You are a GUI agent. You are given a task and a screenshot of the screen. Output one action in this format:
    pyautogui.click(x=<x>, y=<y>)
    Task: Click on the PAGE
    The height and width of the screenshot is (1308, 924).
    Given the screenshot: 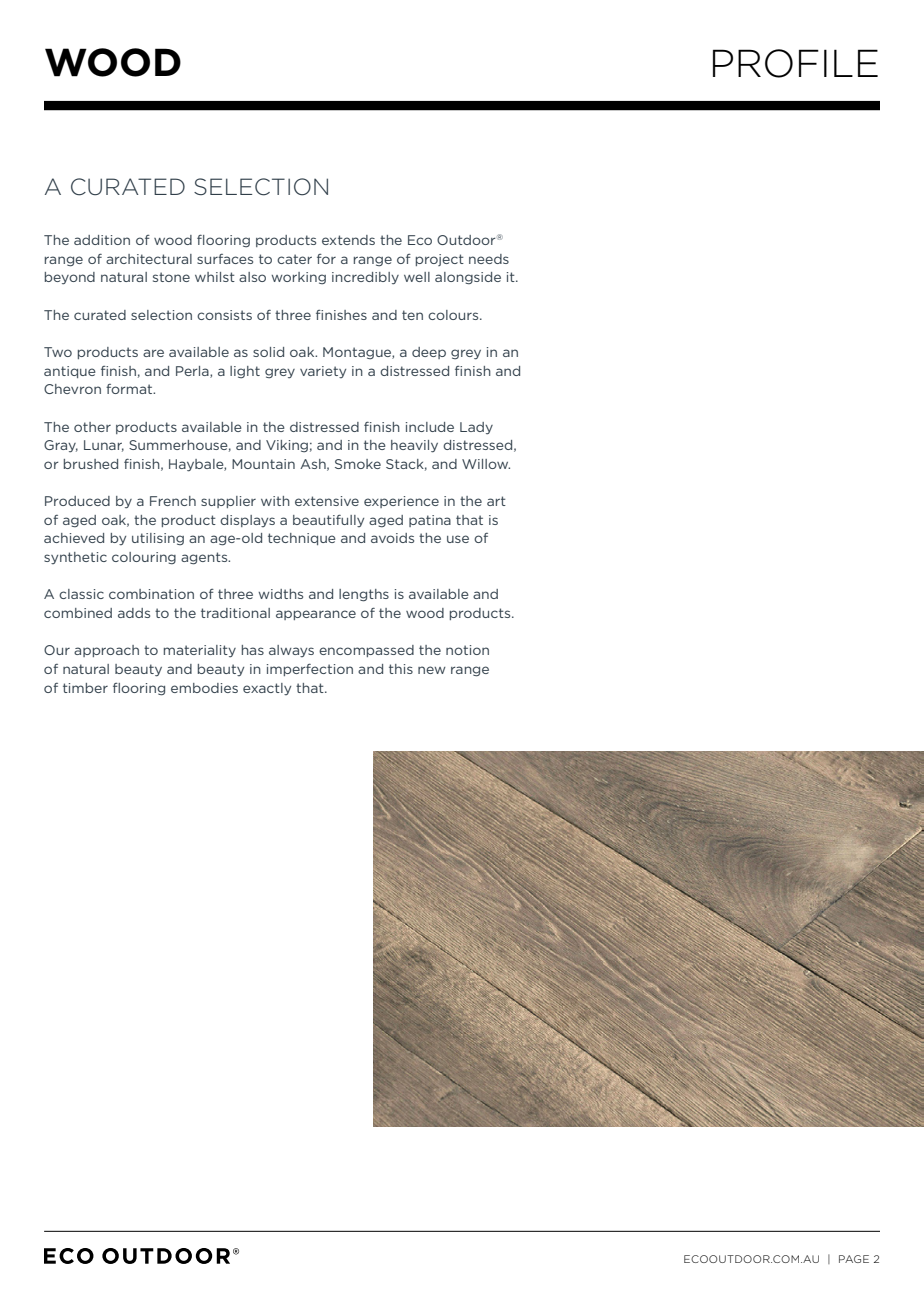 What is the action you would take?
    pyautogui.click(x=854, y=1259)
